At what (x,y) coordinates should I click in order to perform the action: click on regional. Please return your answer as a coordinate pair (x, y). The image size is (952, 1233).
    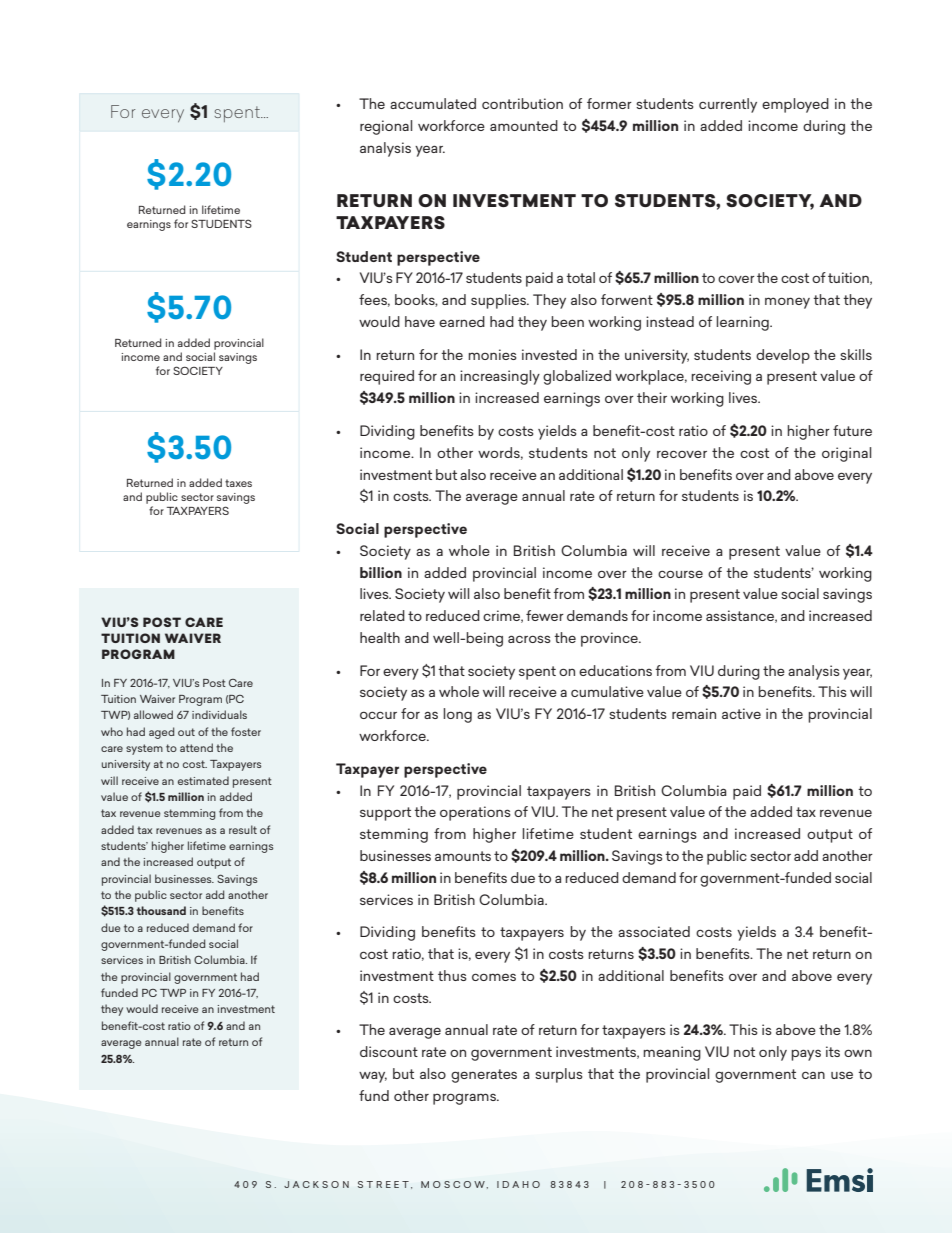
    Looking at the image, I should click on (386, 127).
